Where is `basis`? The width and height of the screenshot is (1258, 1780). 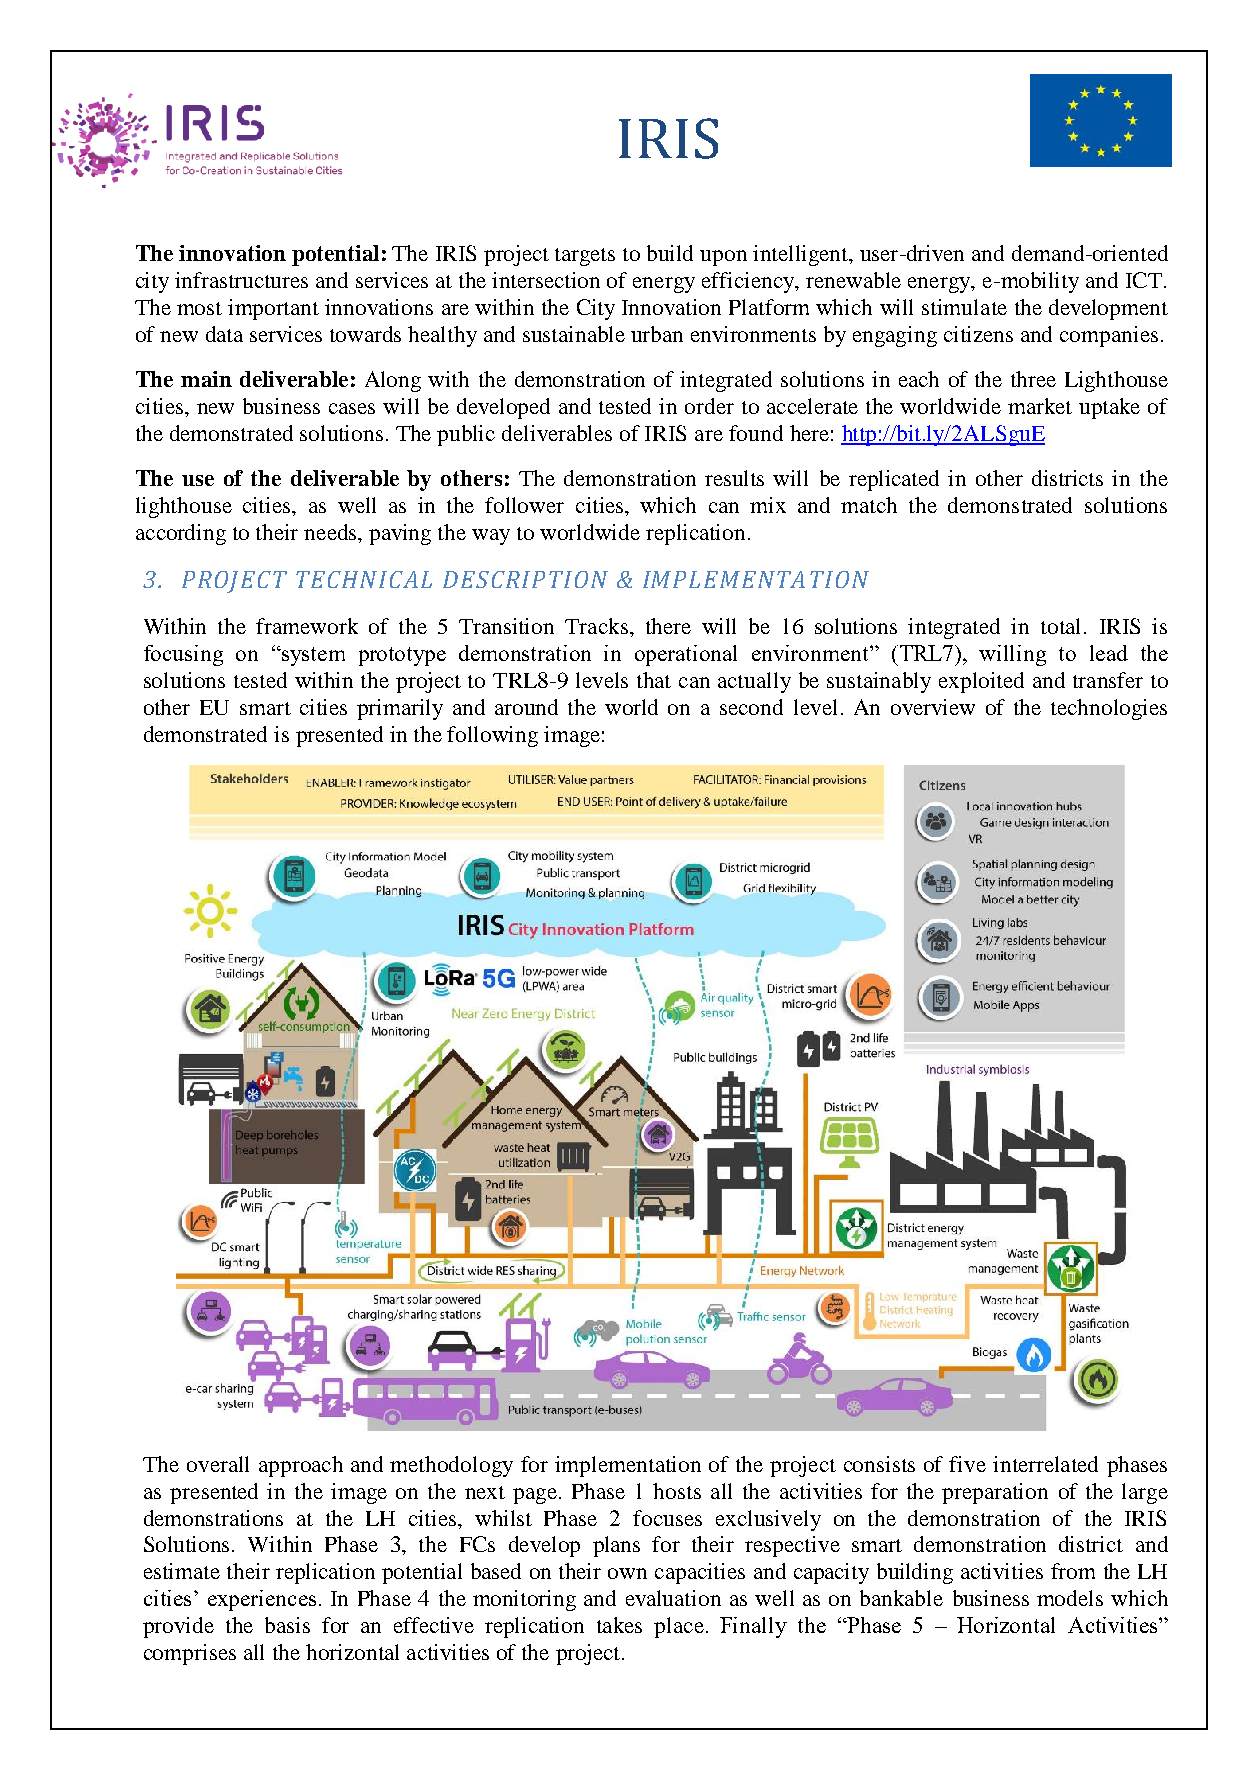 basis is located at coordinates (287, 1625).
